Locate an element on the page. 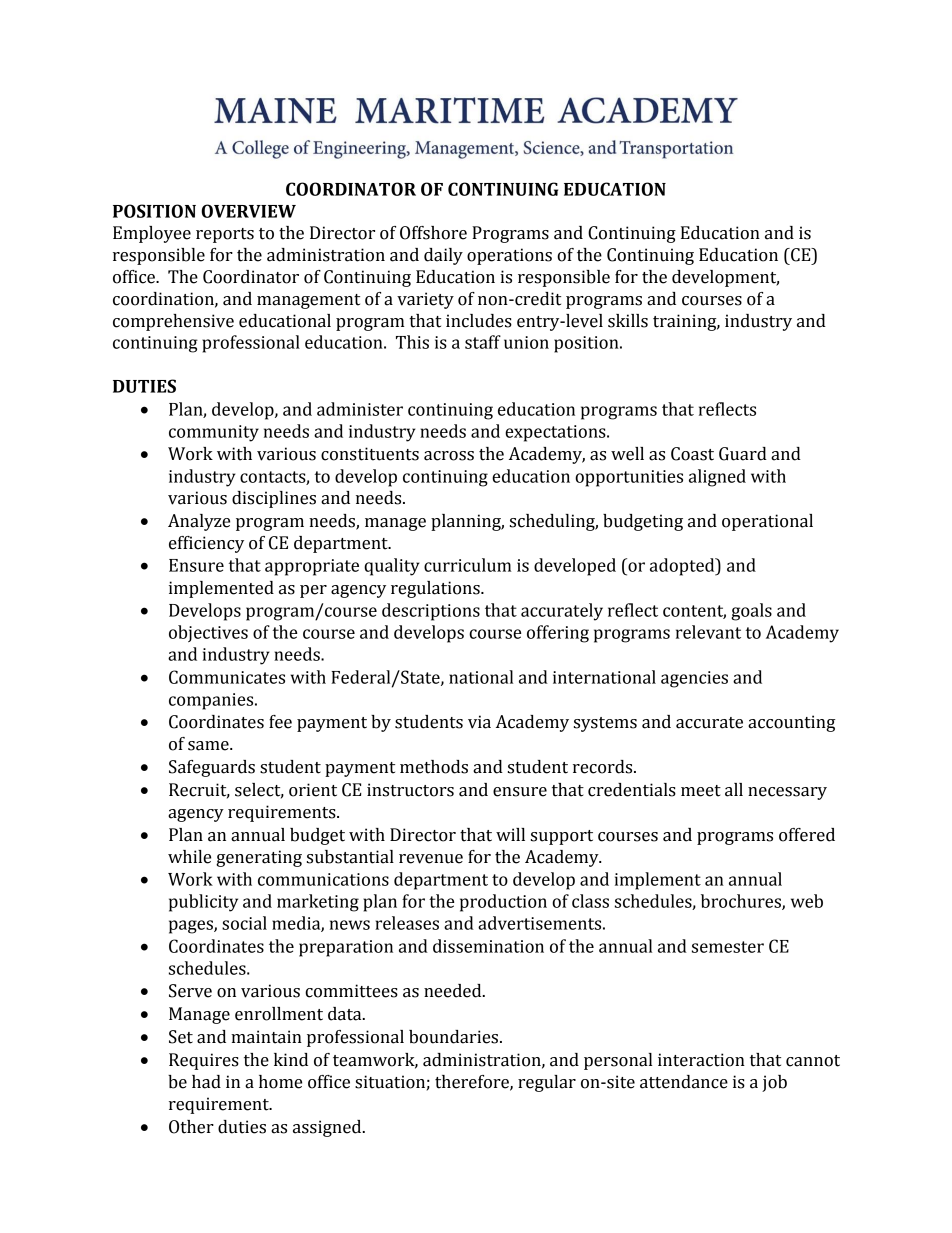 Image resolution: width=952 pixels, height=1233 pixels. skills is located at coordinates (628, 321).
